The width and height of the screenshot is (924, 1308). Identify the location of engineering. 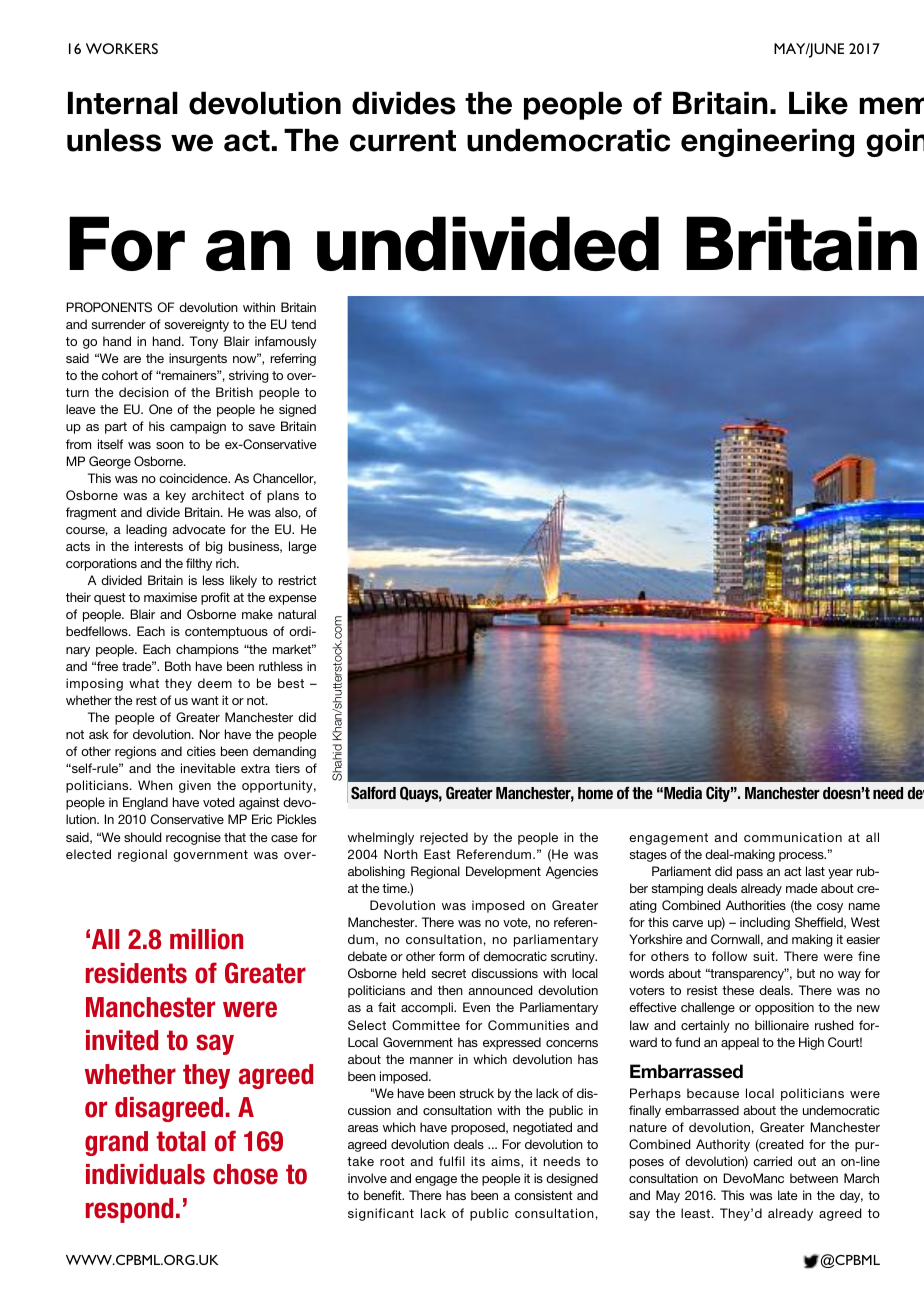
(767, 143).
